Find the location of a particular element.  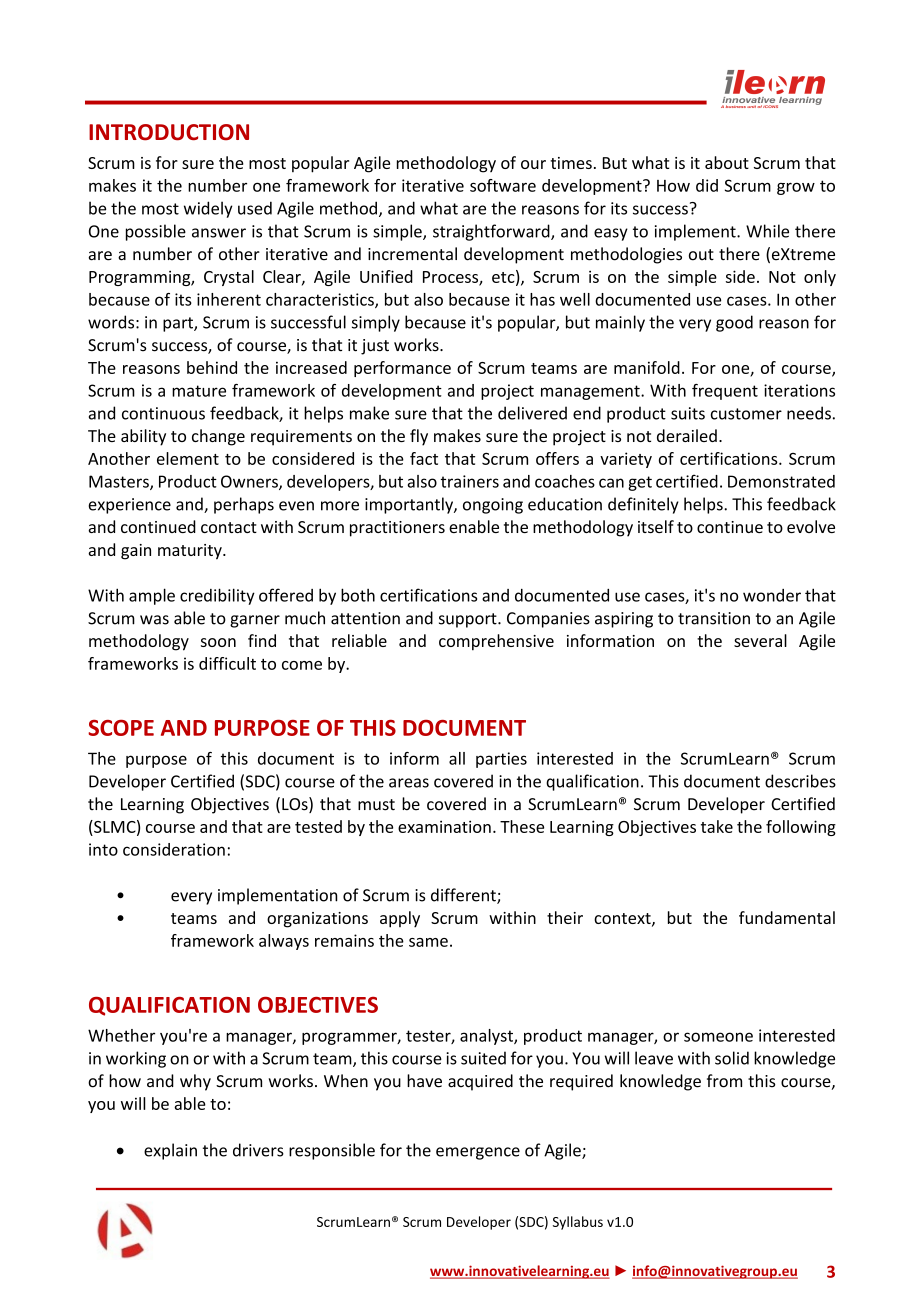

continuous is located at coordinates (163, 413).
